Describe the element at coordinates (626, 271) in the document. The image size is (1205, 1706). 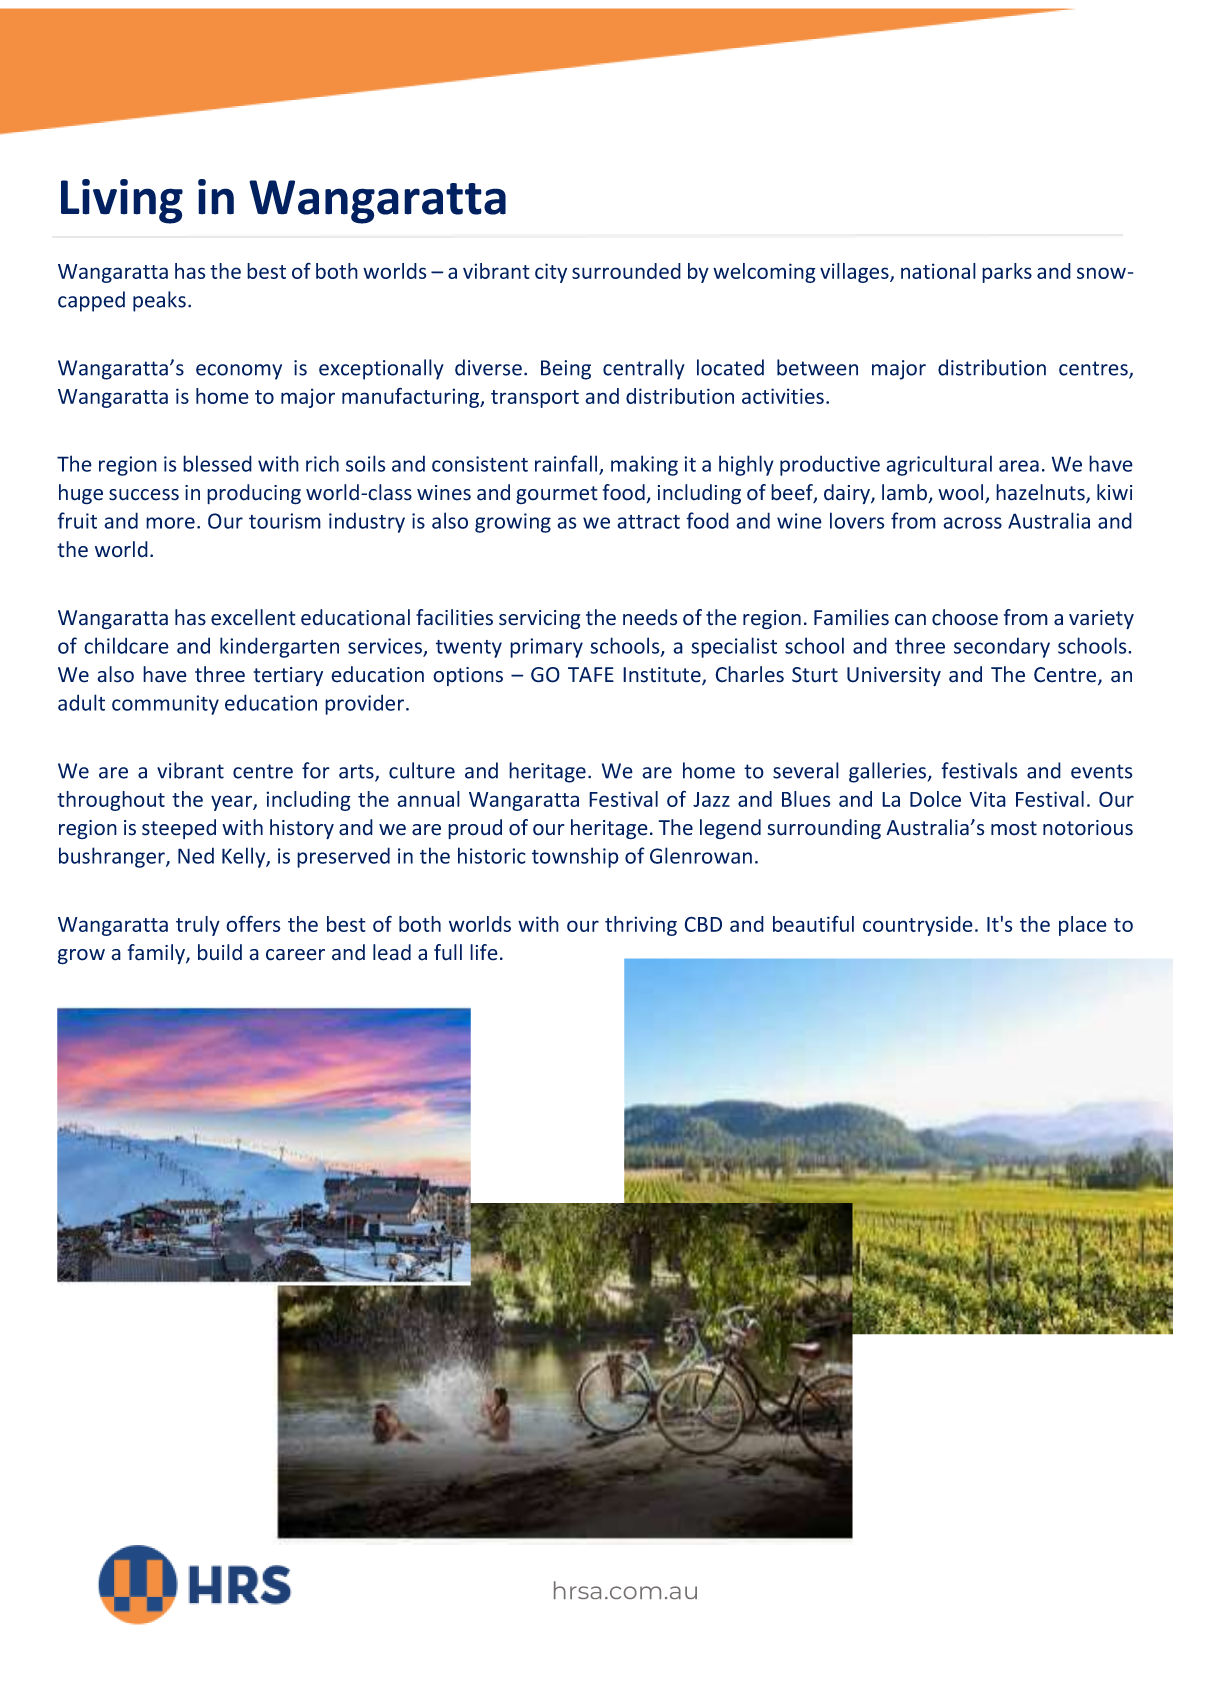
I see `surrounded` at that location.
